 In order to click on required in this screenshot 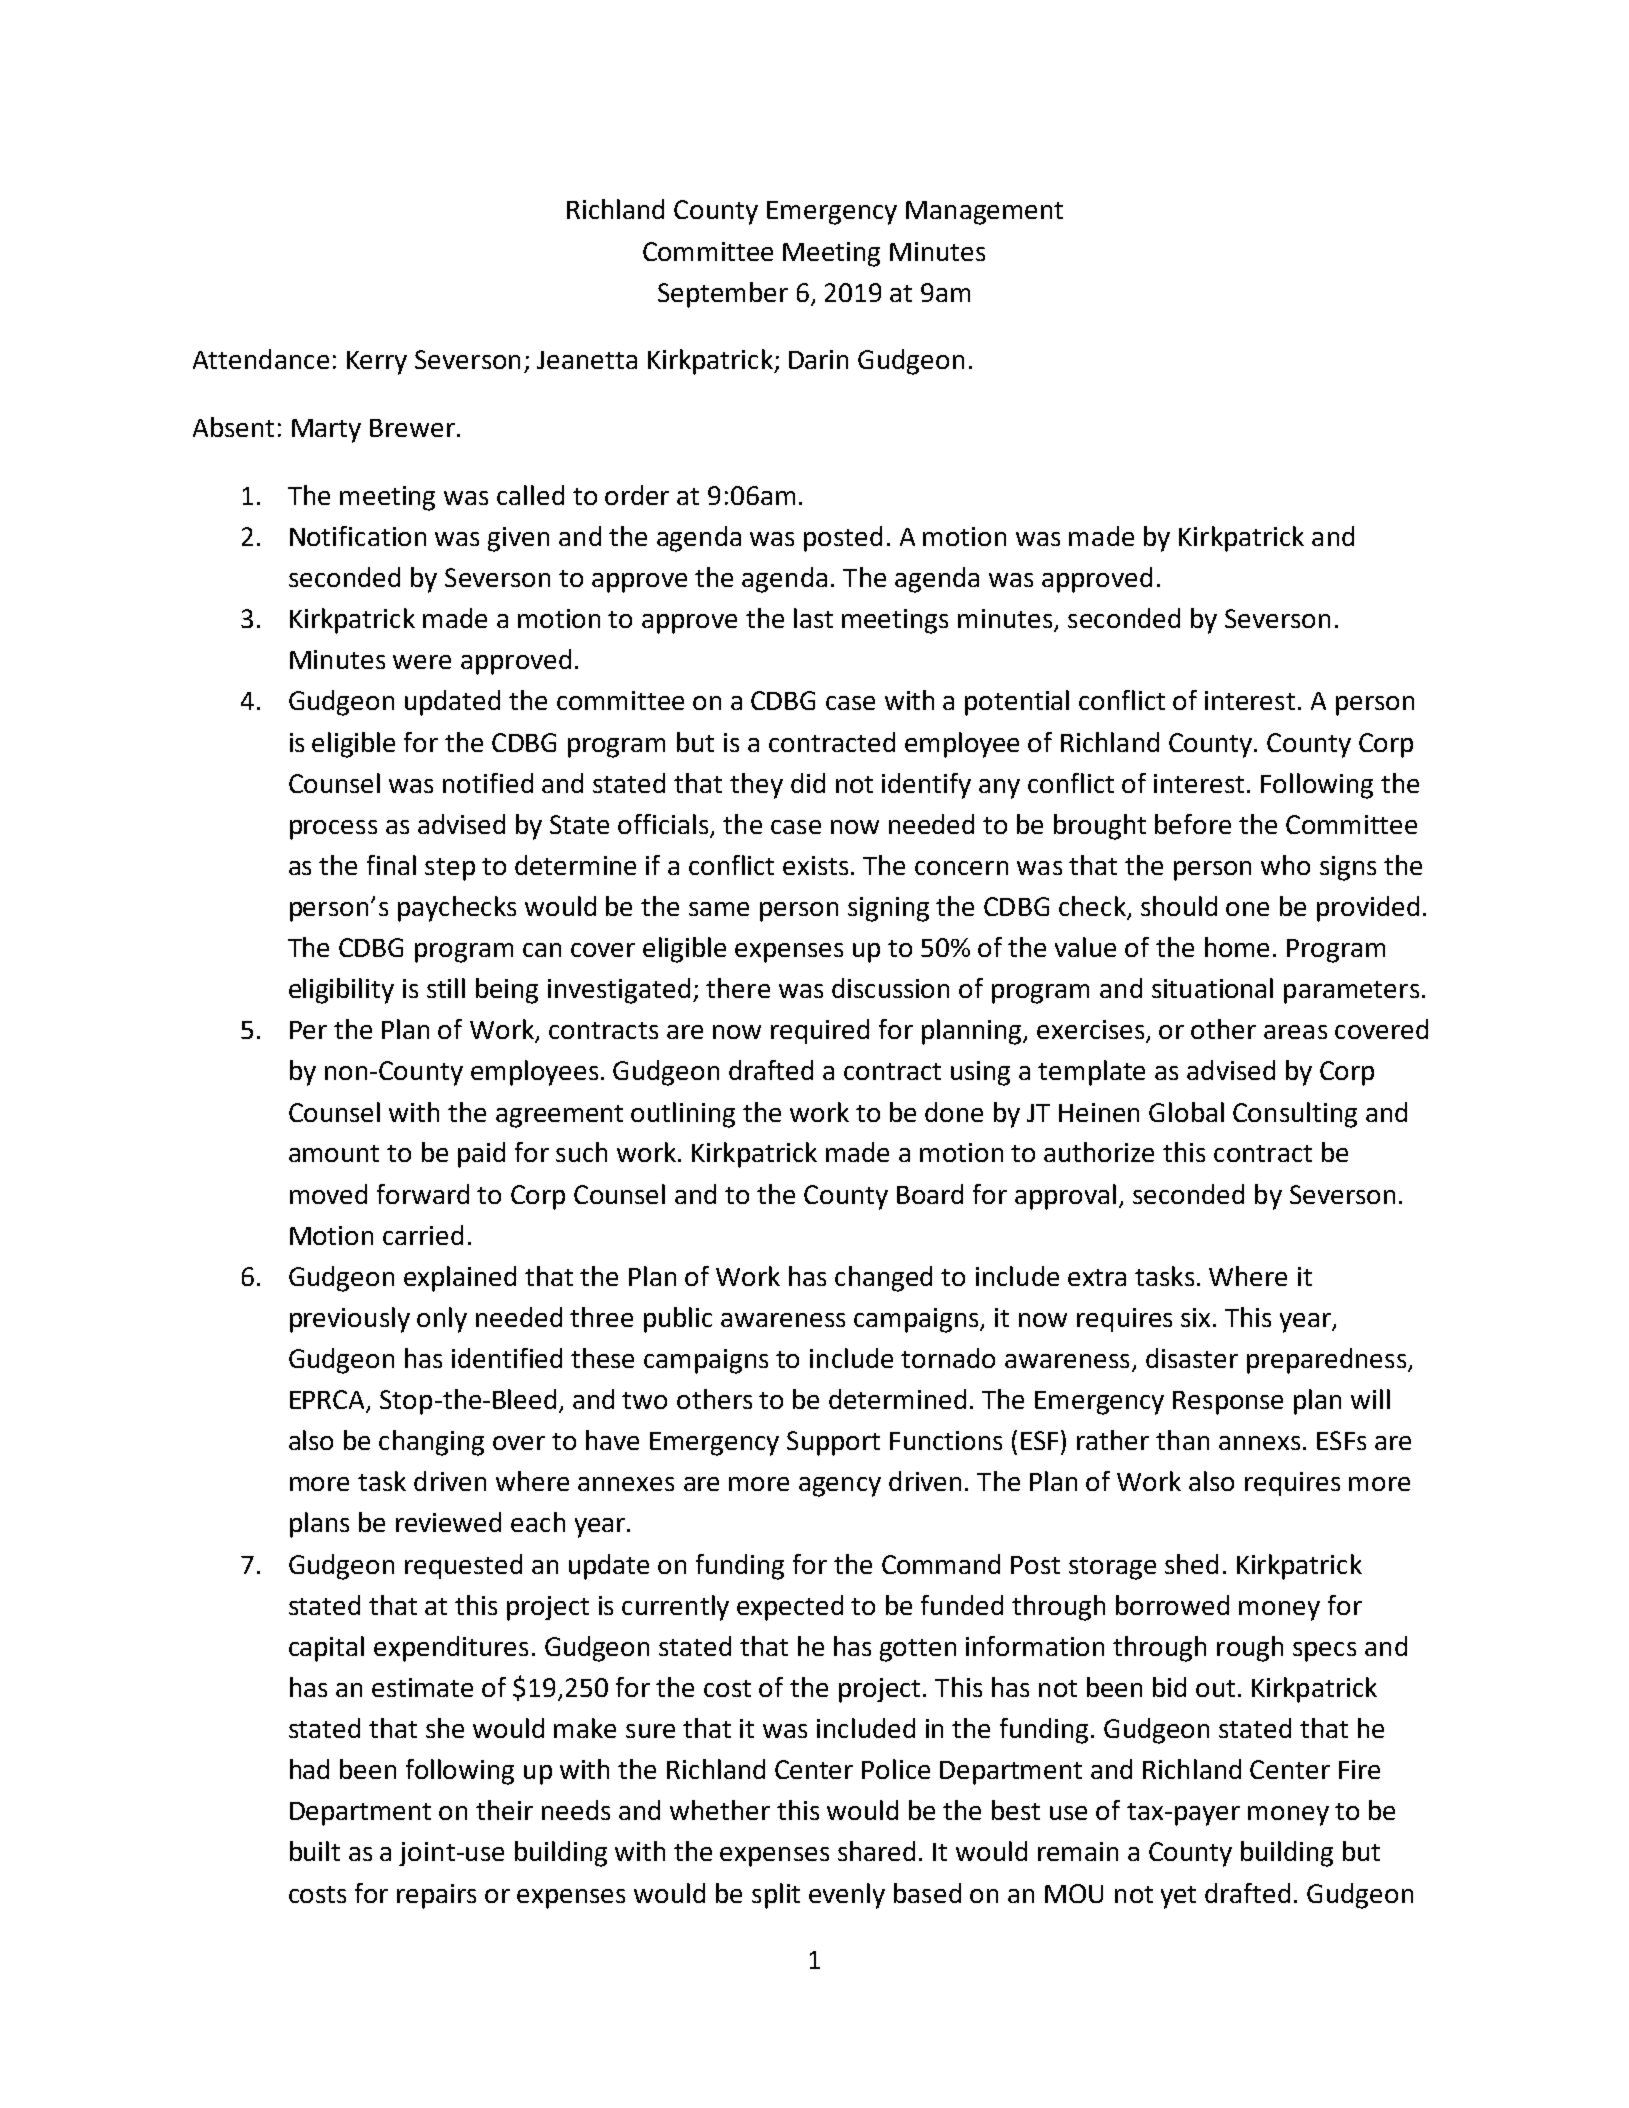, I will do `click(820, 1031)`.
